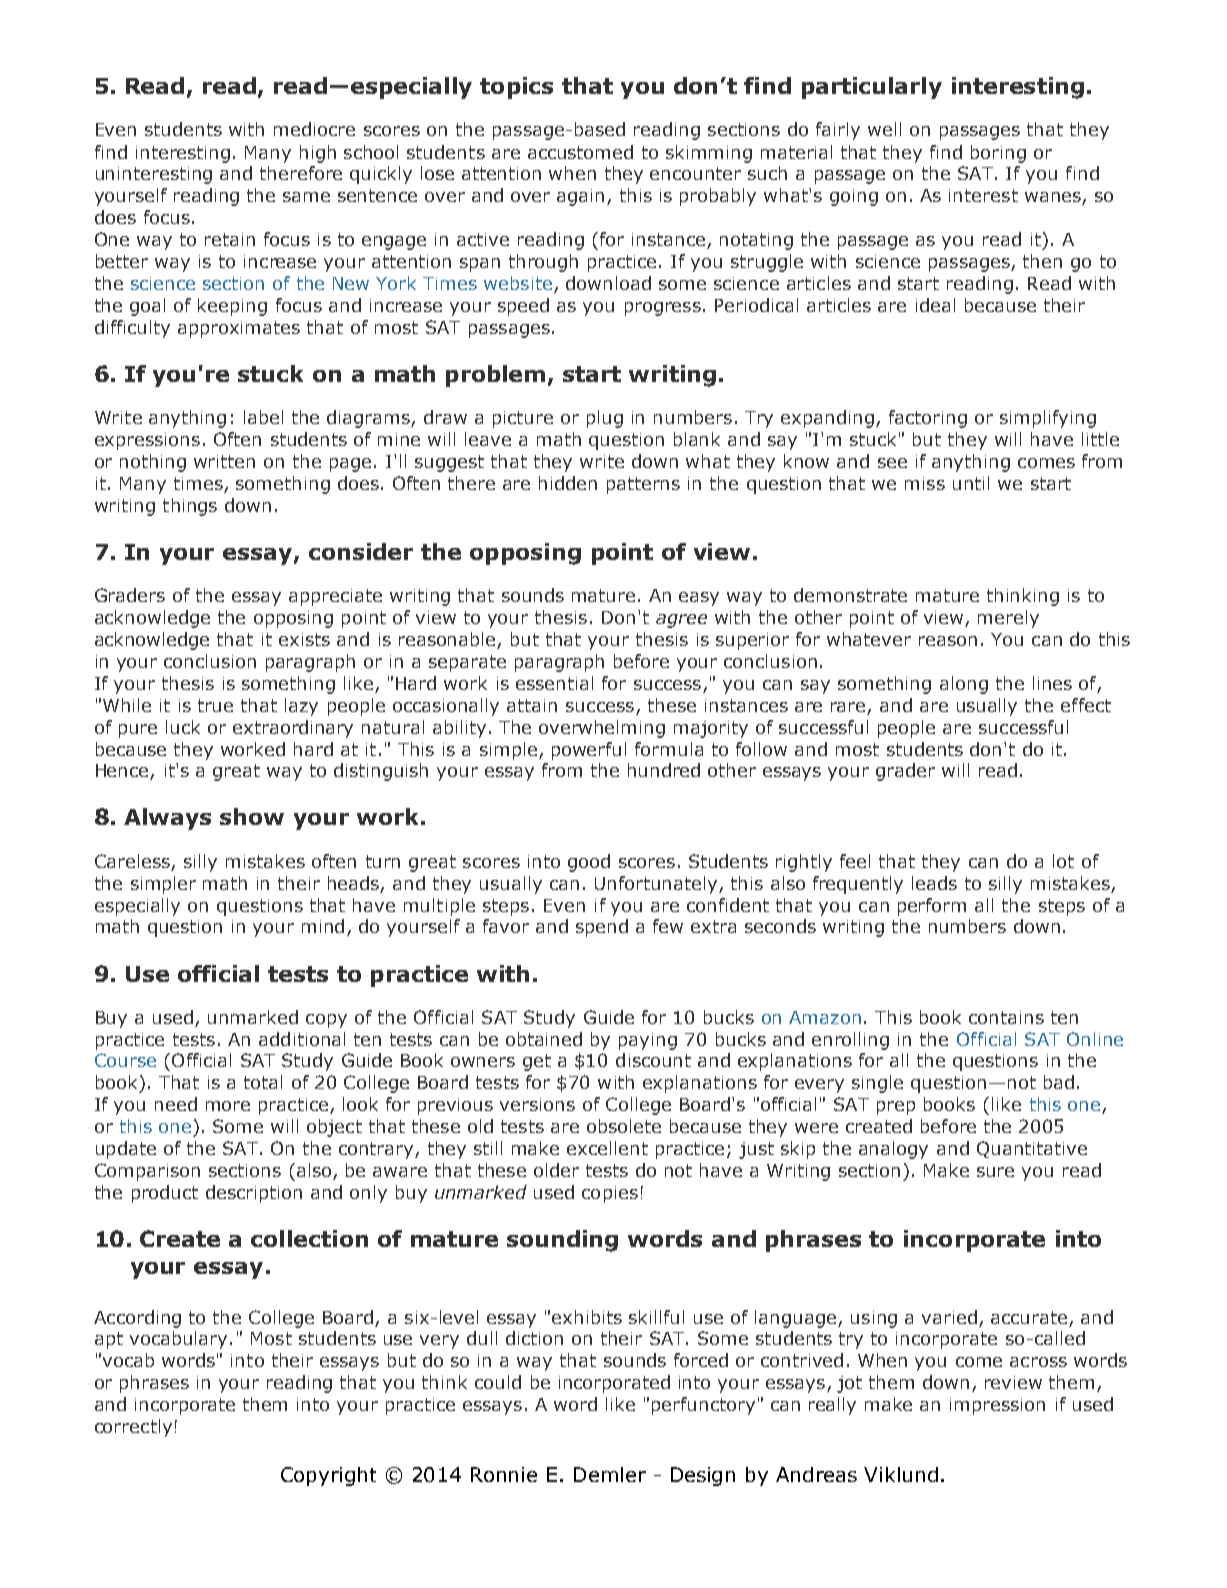  I want to click on correctly, so click(133, 1428).
